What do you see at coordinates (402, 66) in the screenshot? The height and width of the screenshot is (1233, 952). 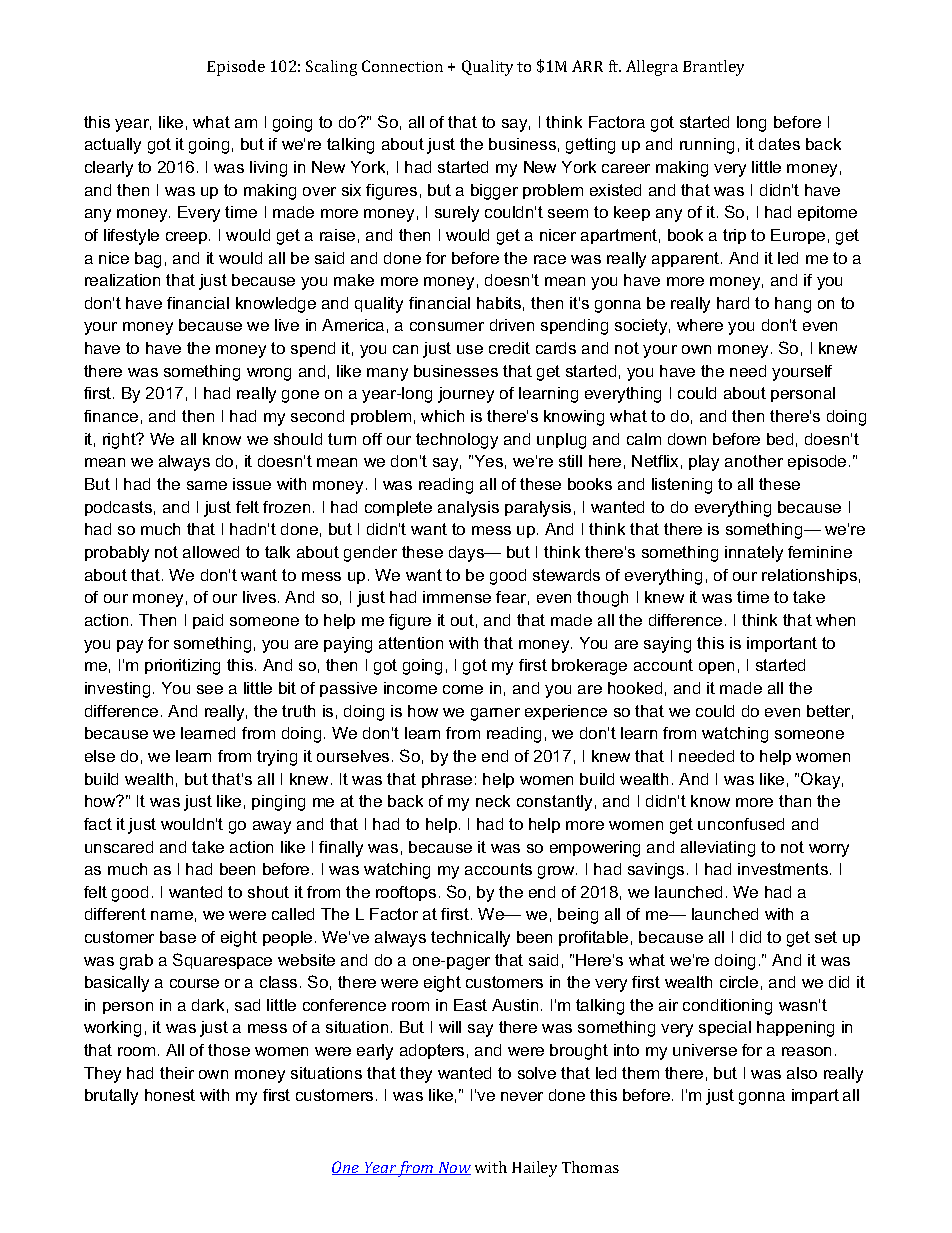 I see `Connection` at bounding box center [402, 66].
